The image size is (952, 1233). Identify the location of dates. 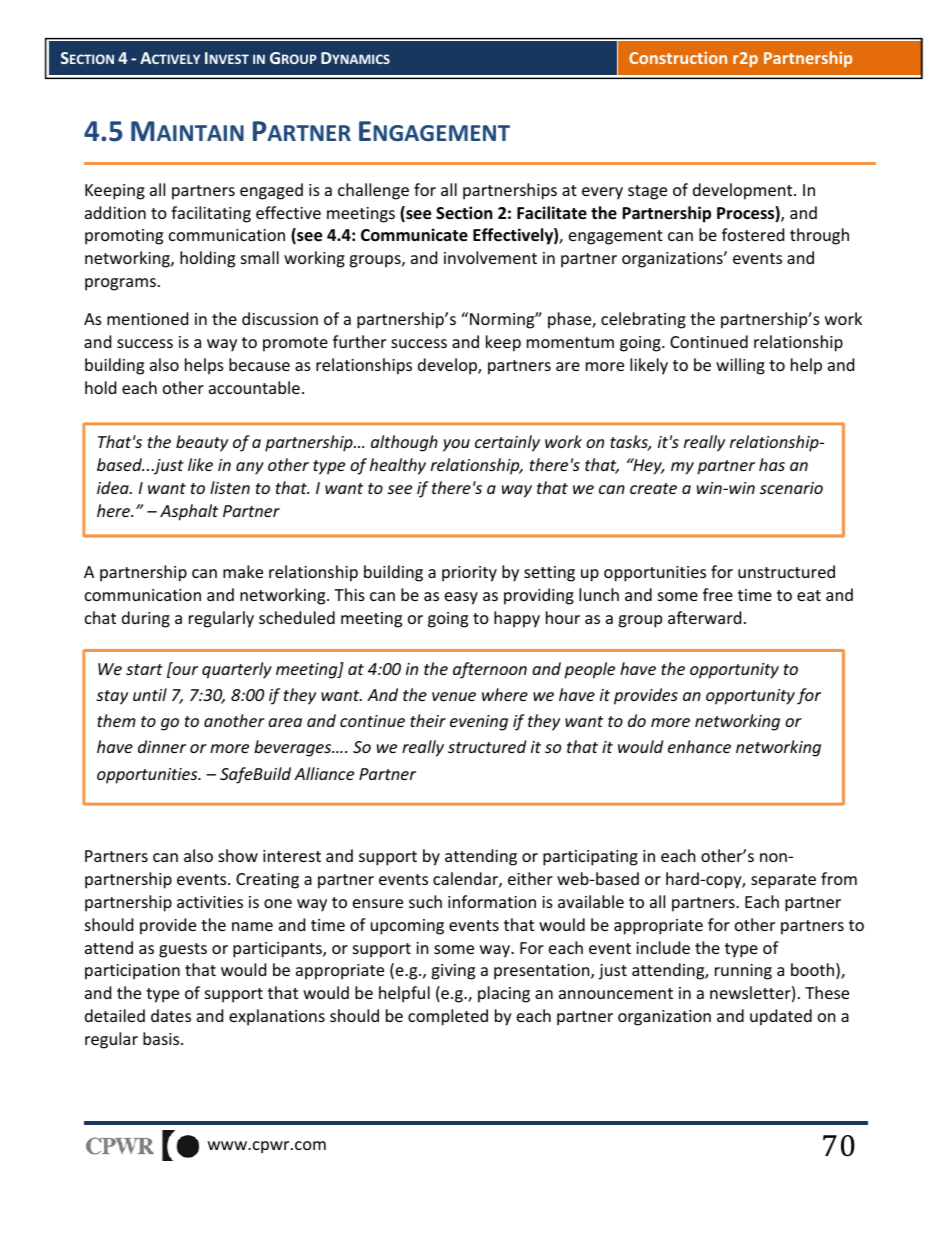
(171, 1015).
